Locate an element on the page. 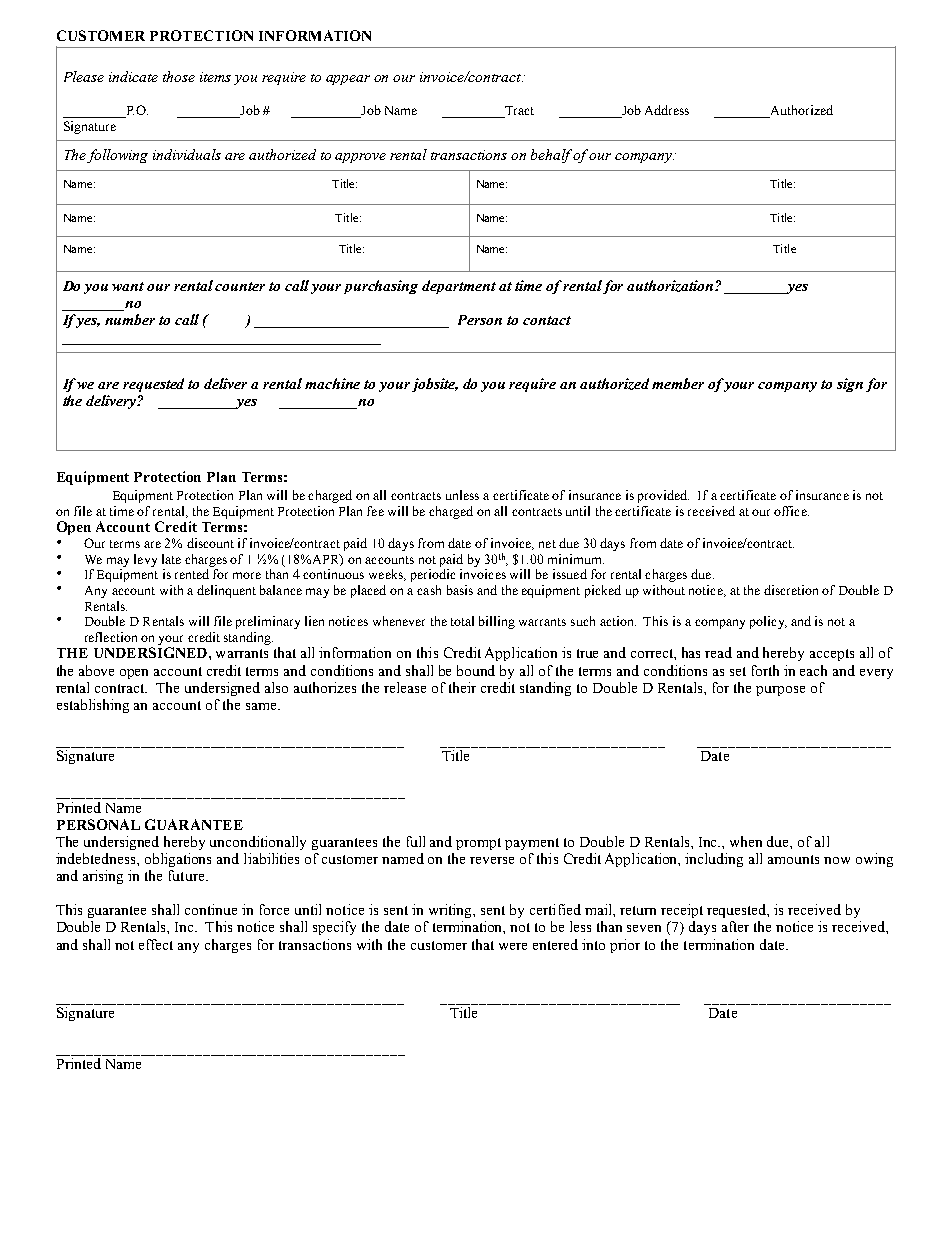 This page has height=1233, width=952. were is located at coordinates (513, 946).
